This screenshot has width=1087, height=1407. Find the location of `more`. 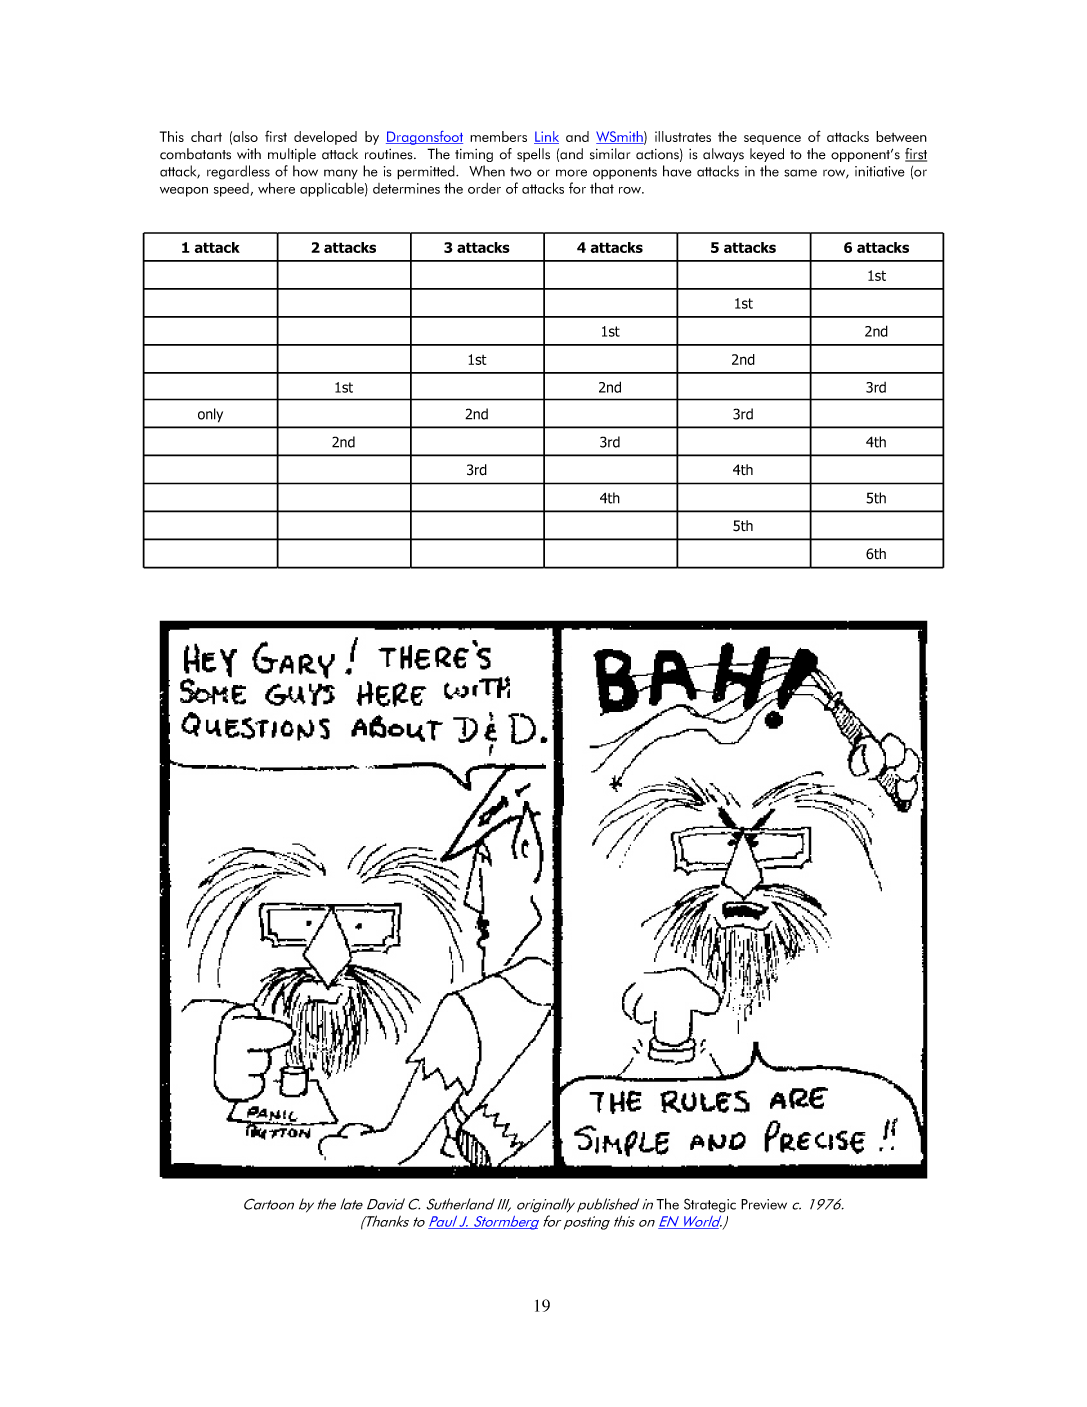

more is located at coordinates (571, 173).
